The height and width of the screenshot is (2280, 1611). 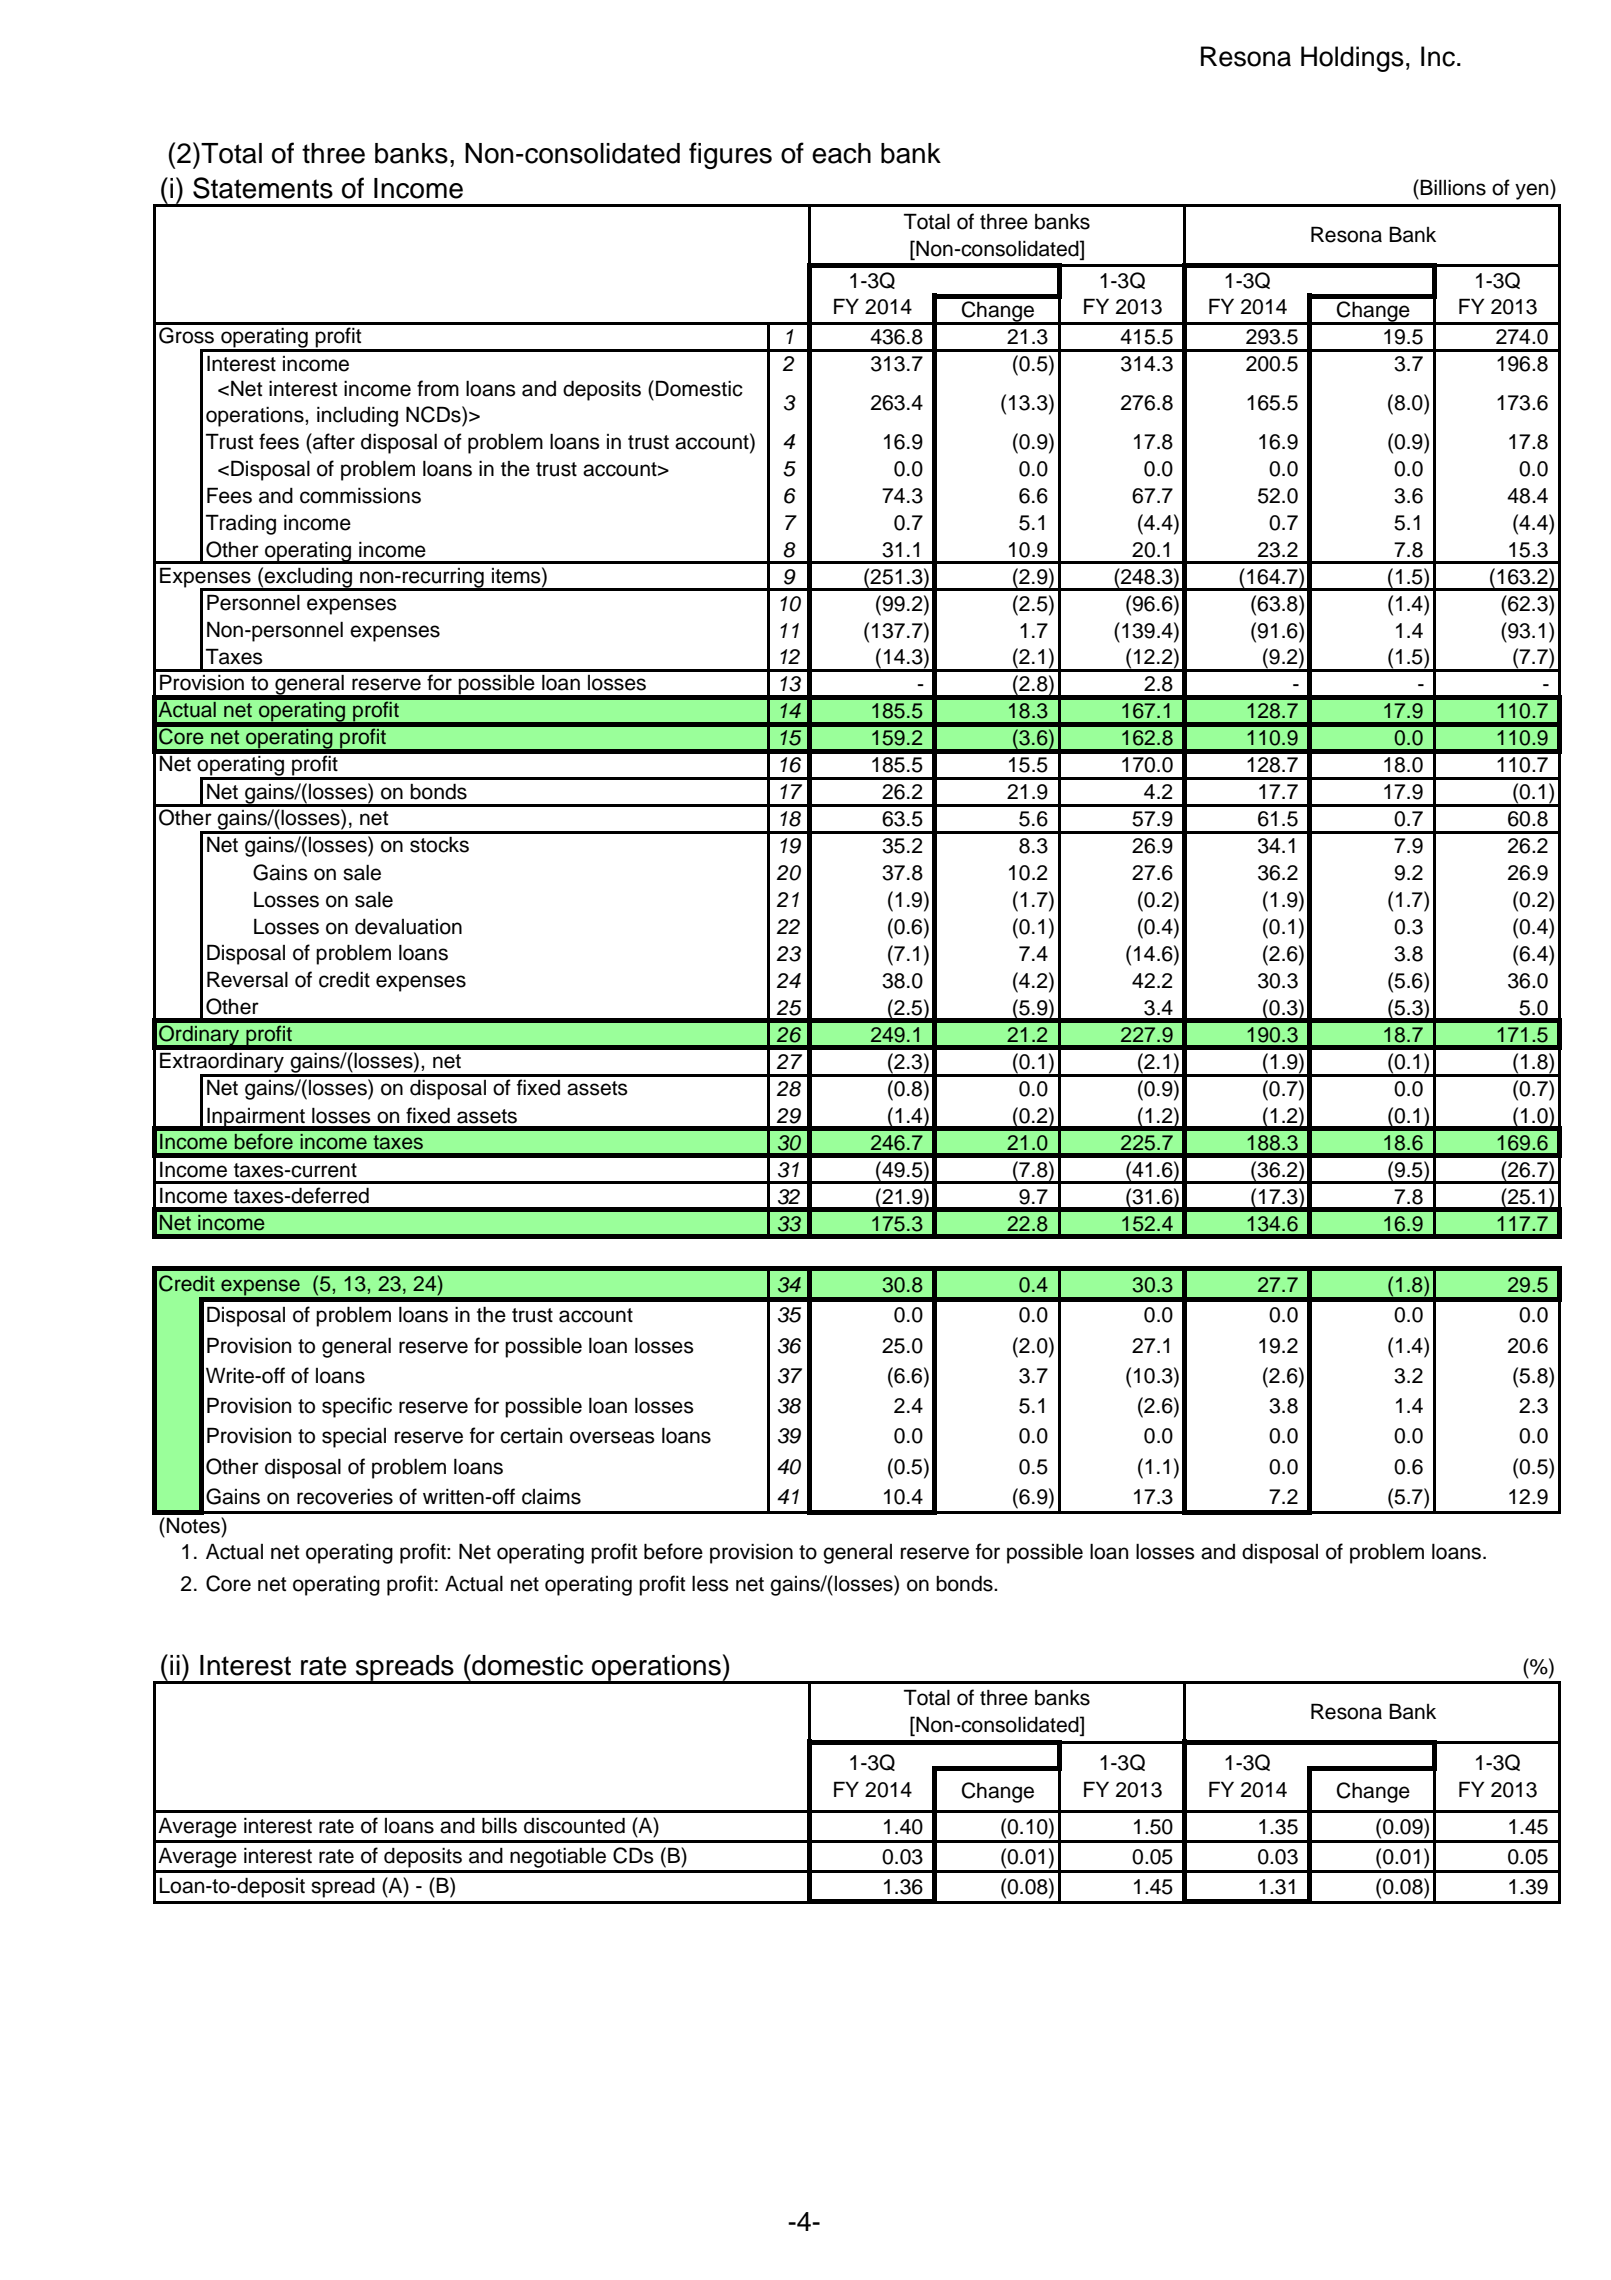 I want to click on less, so click(x=710, y=1584).
